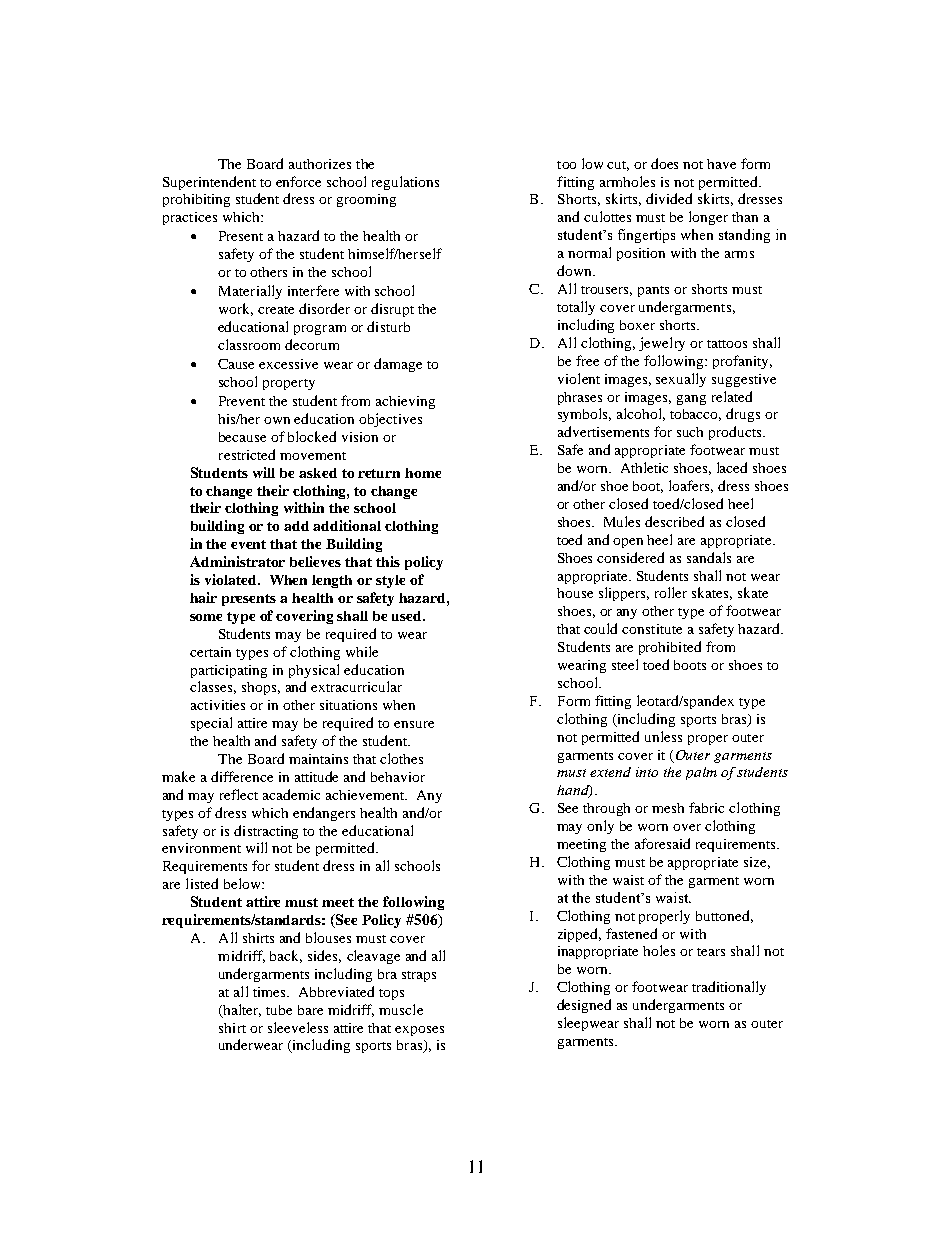 Image resolution: width=952 pixels, height=1233 pixels. Describe the element at coordinates (419, 1031) in the screenshot. I see `exposes` at that location.
